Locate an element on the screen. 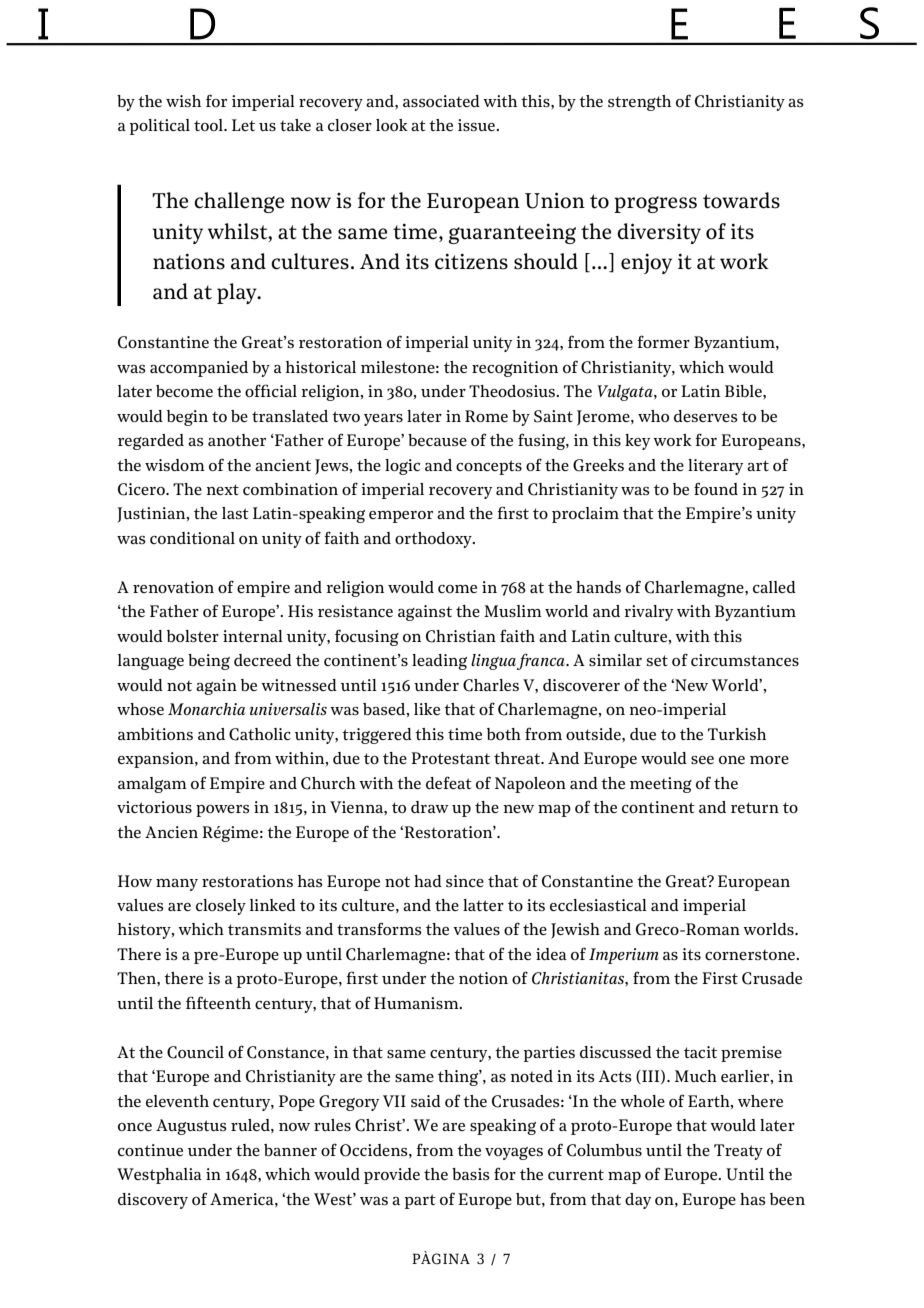 The width and height of the screenshot is (924, 1308). orthodoxy is located at coordinates (434, 540).
